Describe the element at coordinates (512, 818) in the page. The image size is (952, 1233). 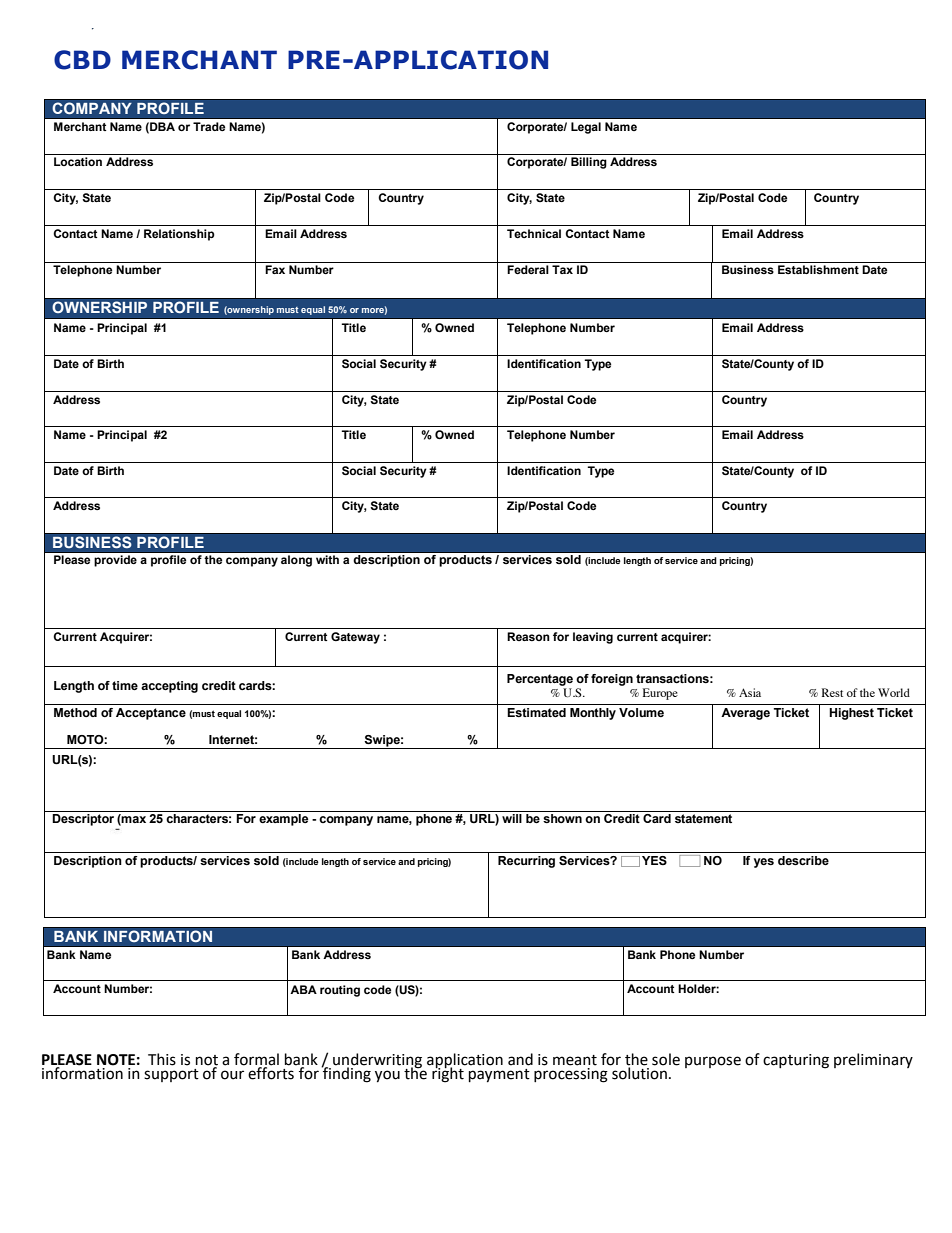
I see `will` at that location.
